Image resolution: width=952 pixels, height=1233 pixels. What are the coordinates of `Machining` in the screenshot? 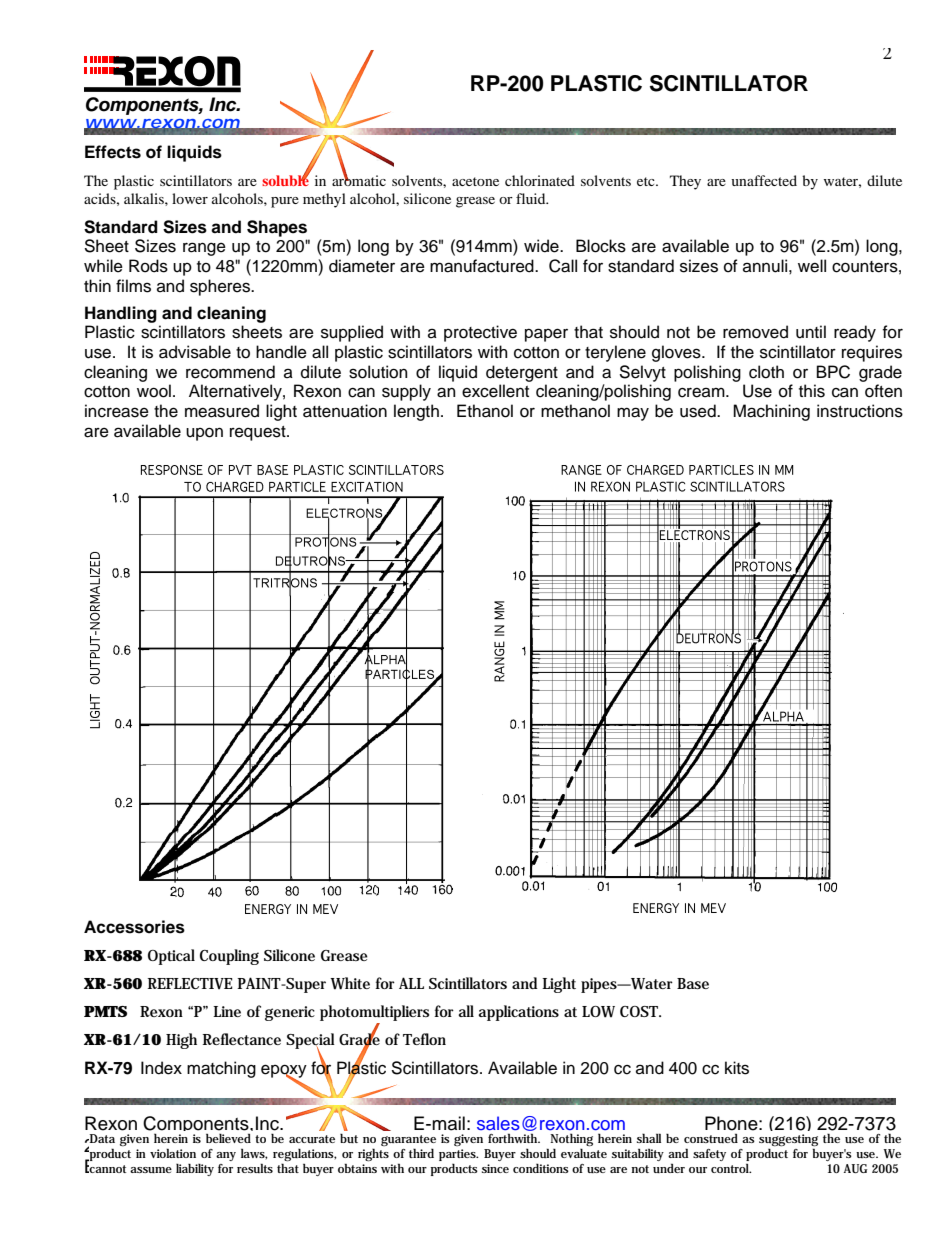 It's located at (771, 412).
